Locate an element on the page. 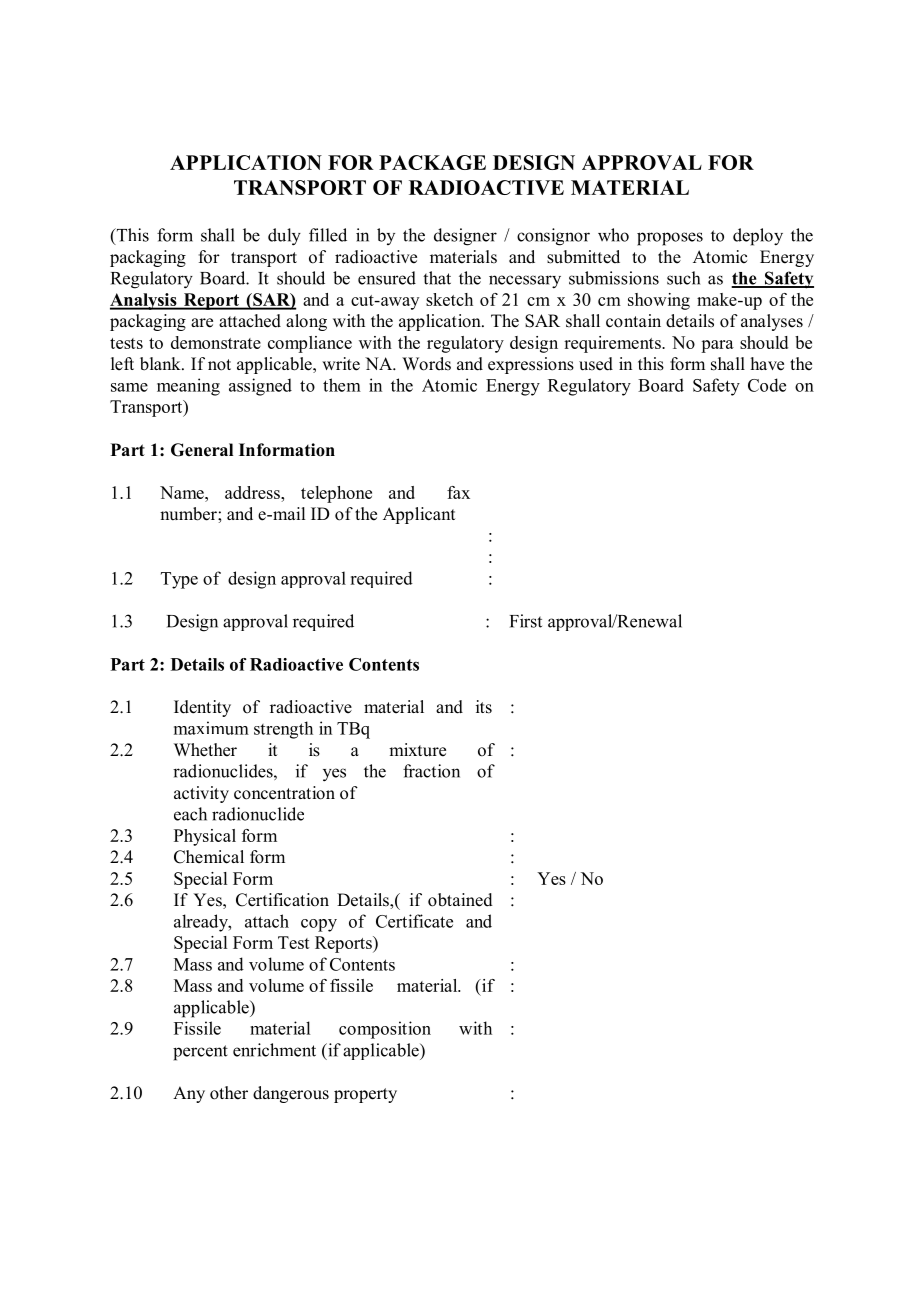 The image size is (924, 1308). percent is located at coordinates (200, 1053).
